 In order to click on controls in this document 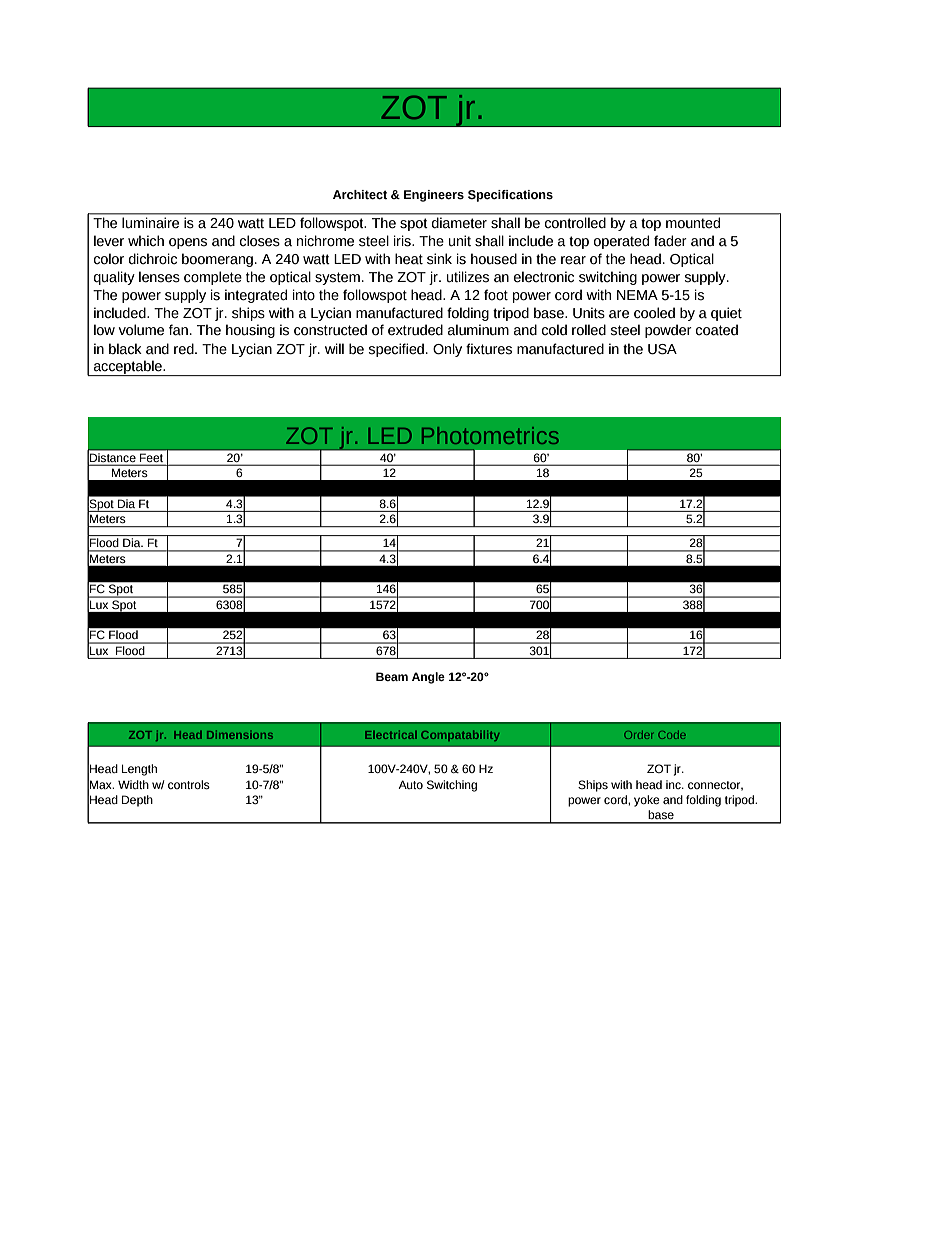, I will do `click(189, 785)`.
